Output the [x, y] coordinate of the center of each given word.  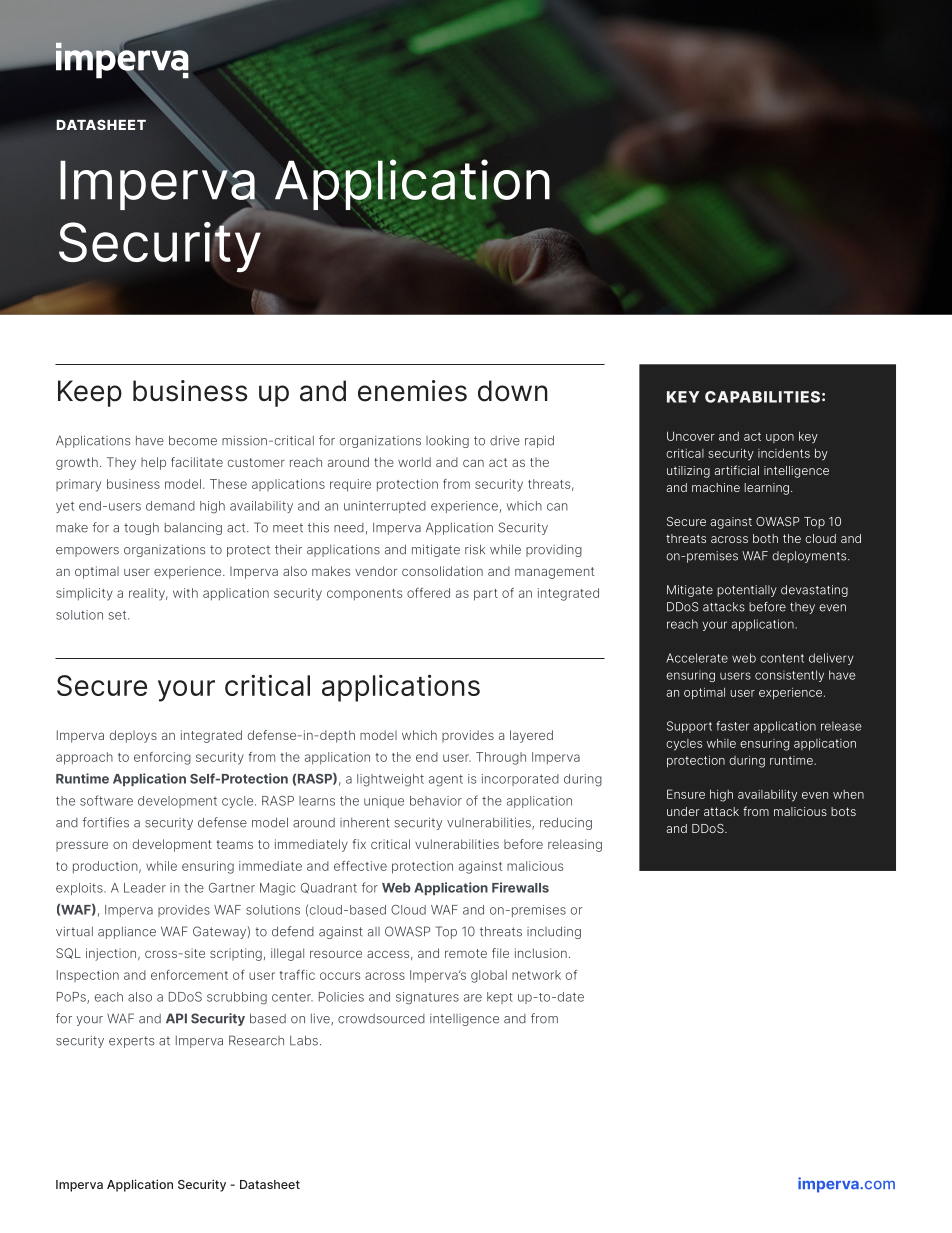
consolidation [442, 571]
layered [531, 736]
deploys [133, 736]
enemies [412, 391]
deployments [810, 557]
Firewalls [520, 887]
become [193, 440]
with [185, 593]
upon [780, 438]
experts [131, 1042]
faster [733, 726]
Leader [145, 888]
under [683, 811]
